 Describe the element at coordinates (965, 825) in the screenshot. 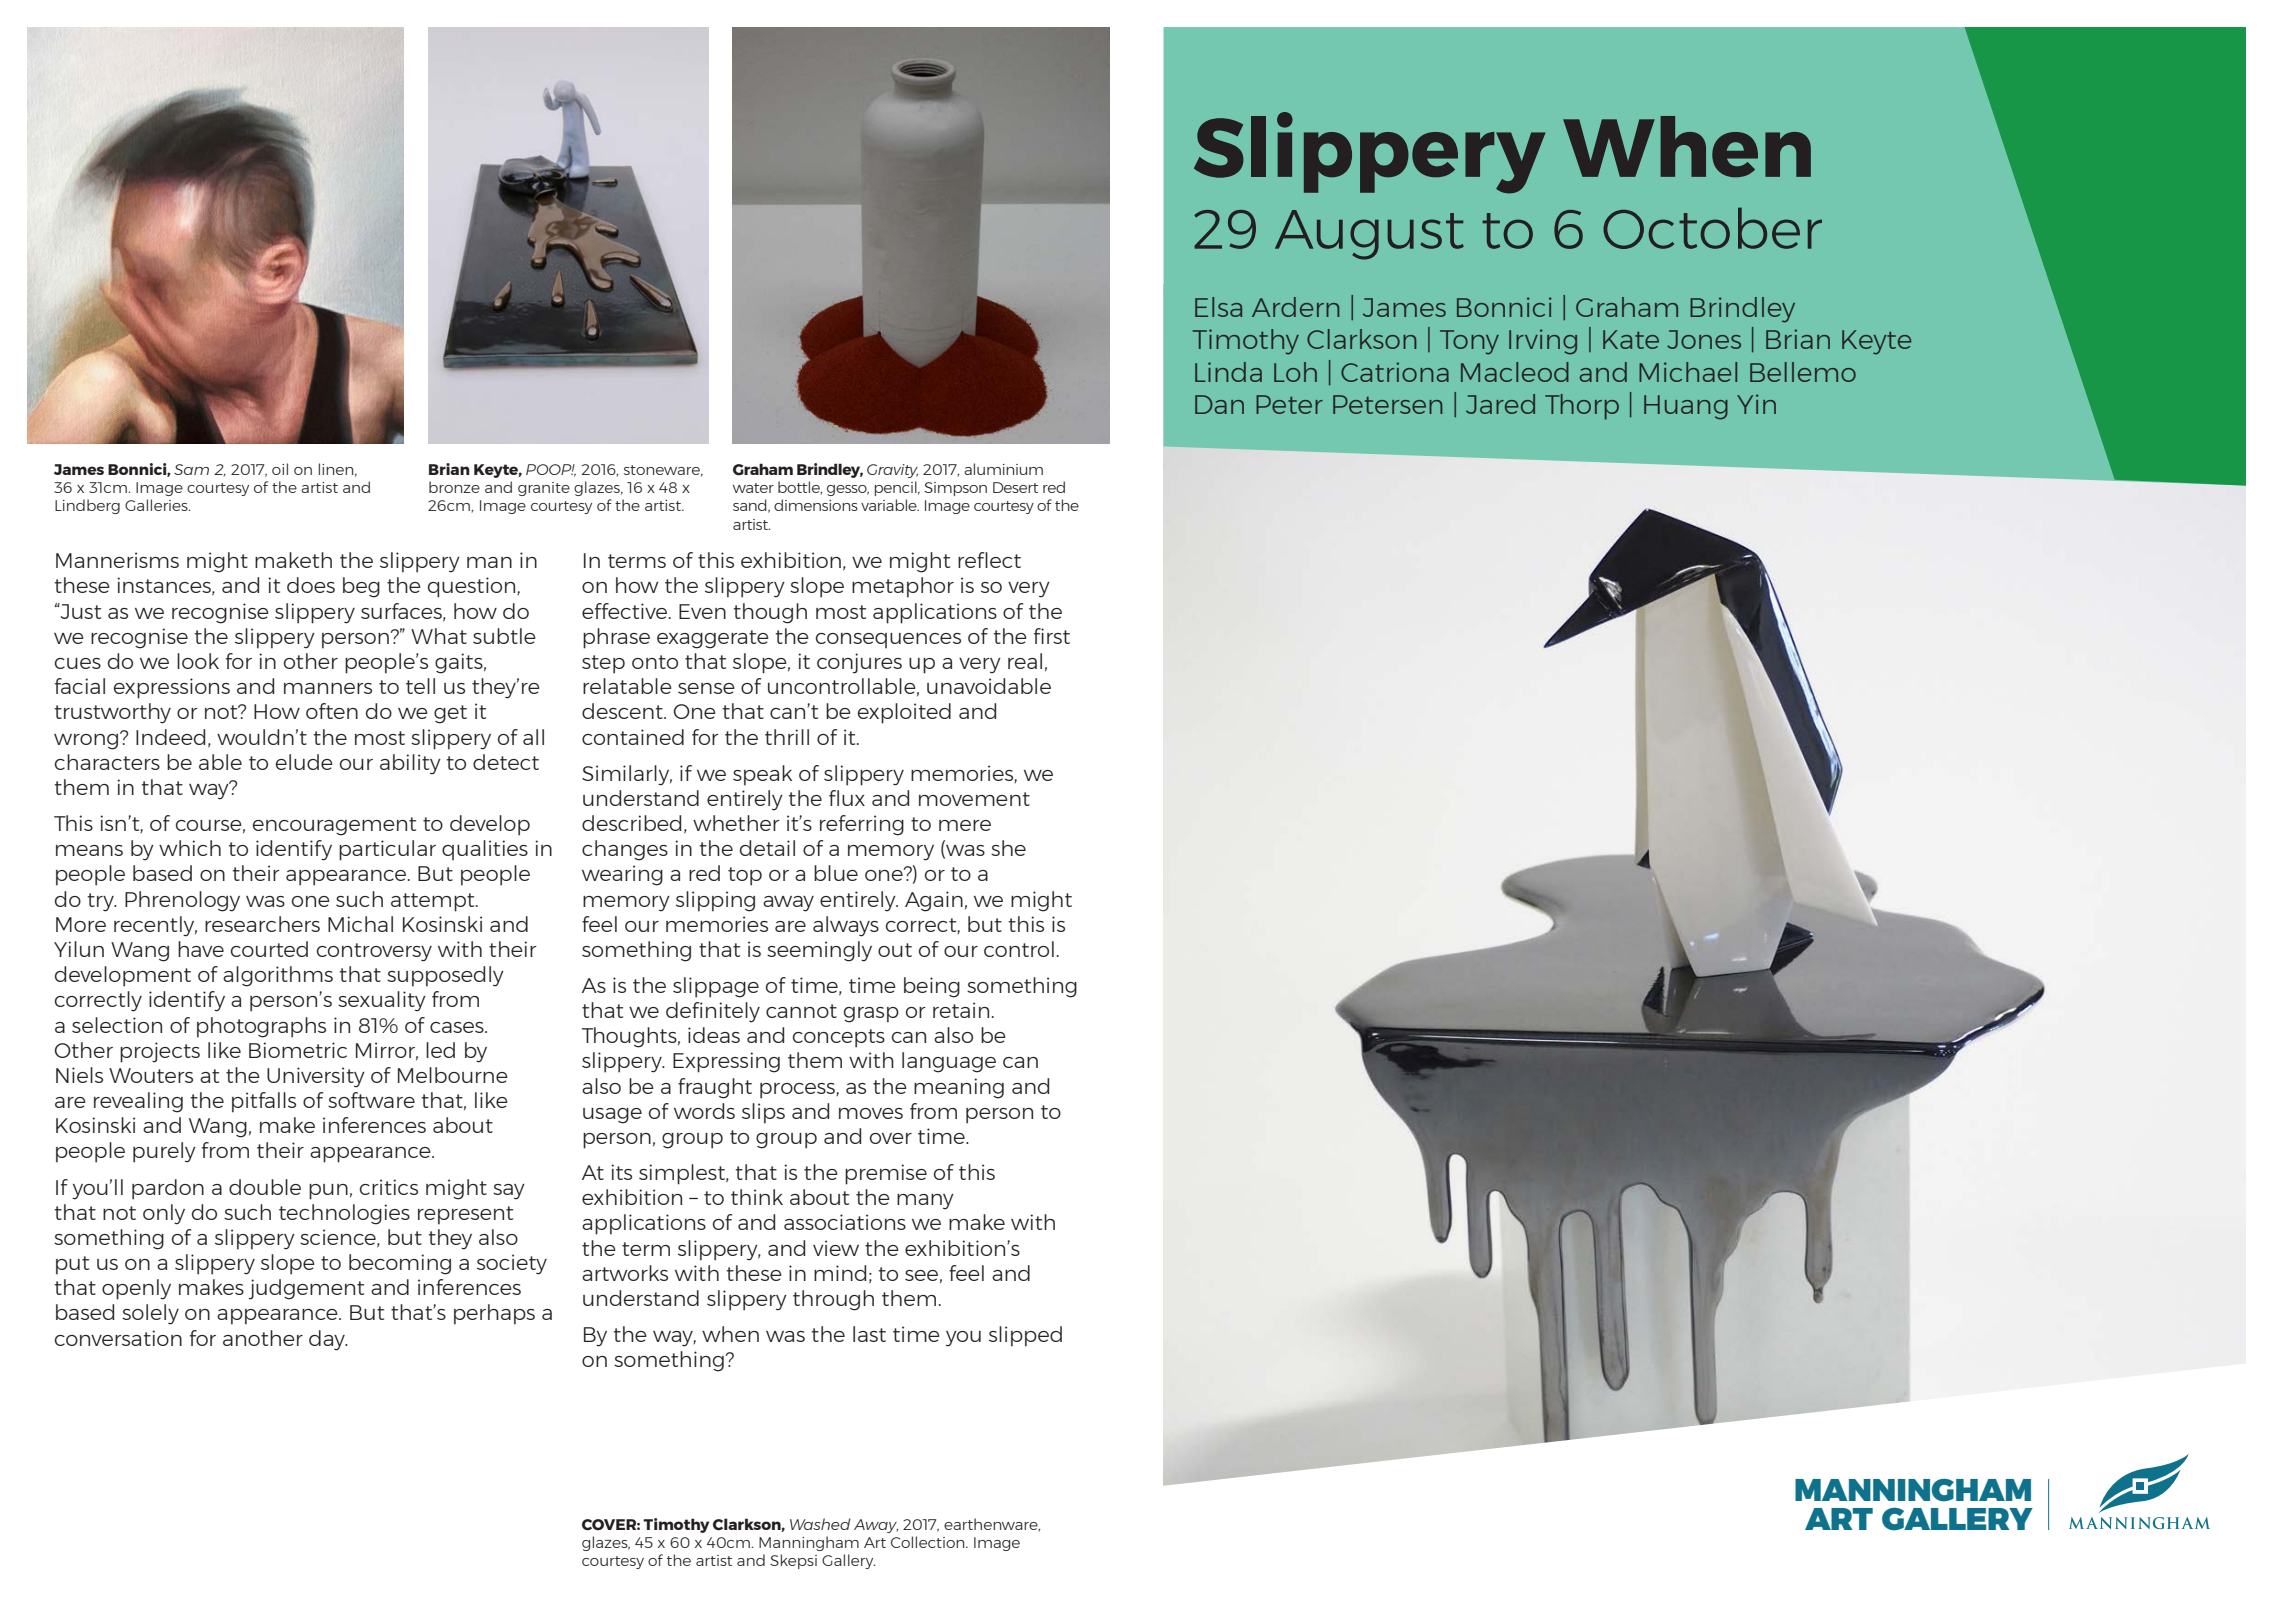

I see `mere` at that location.
